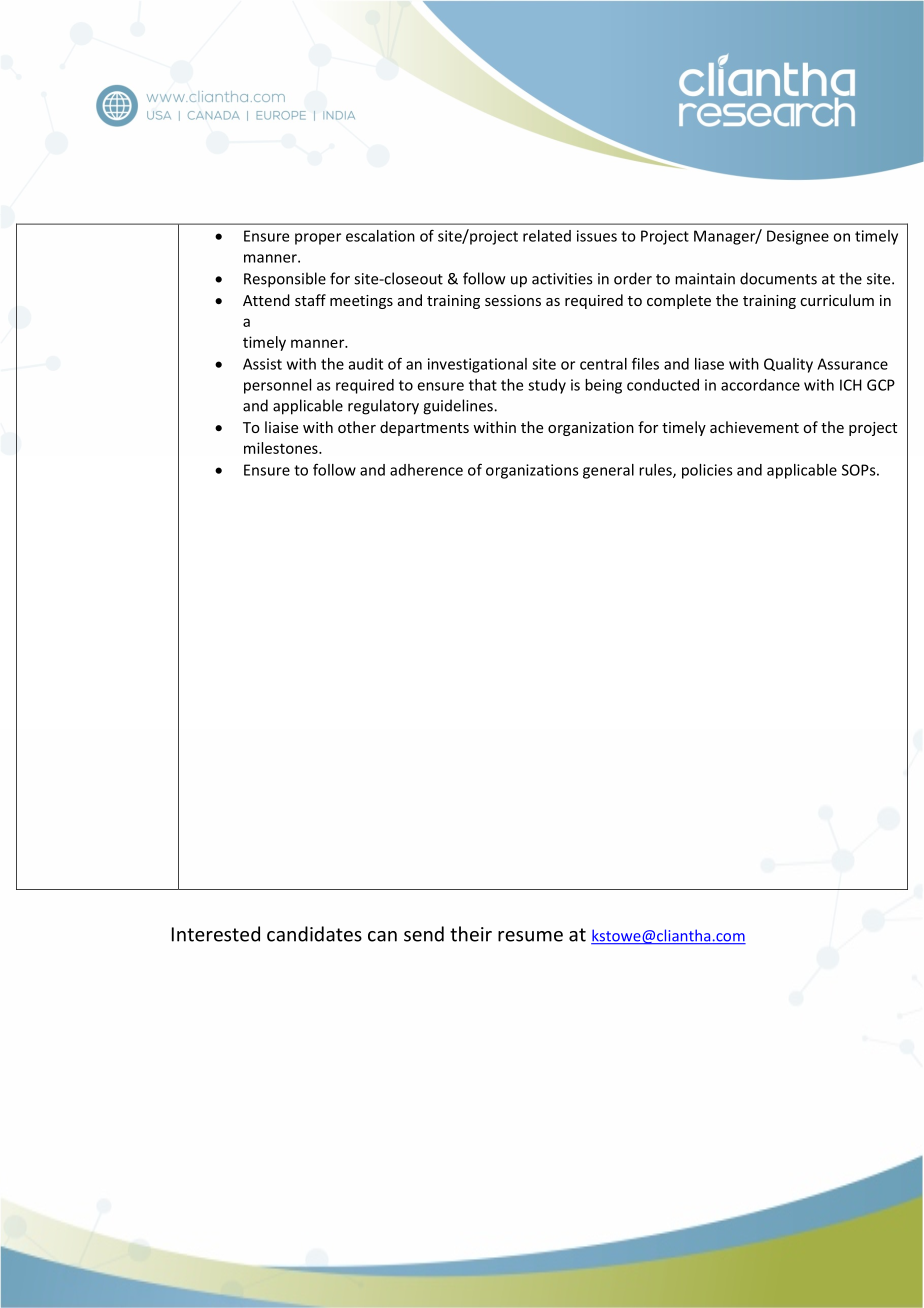  Describe the element at coordinates (547, 236) in the screenshot. I see `related` at that location.
